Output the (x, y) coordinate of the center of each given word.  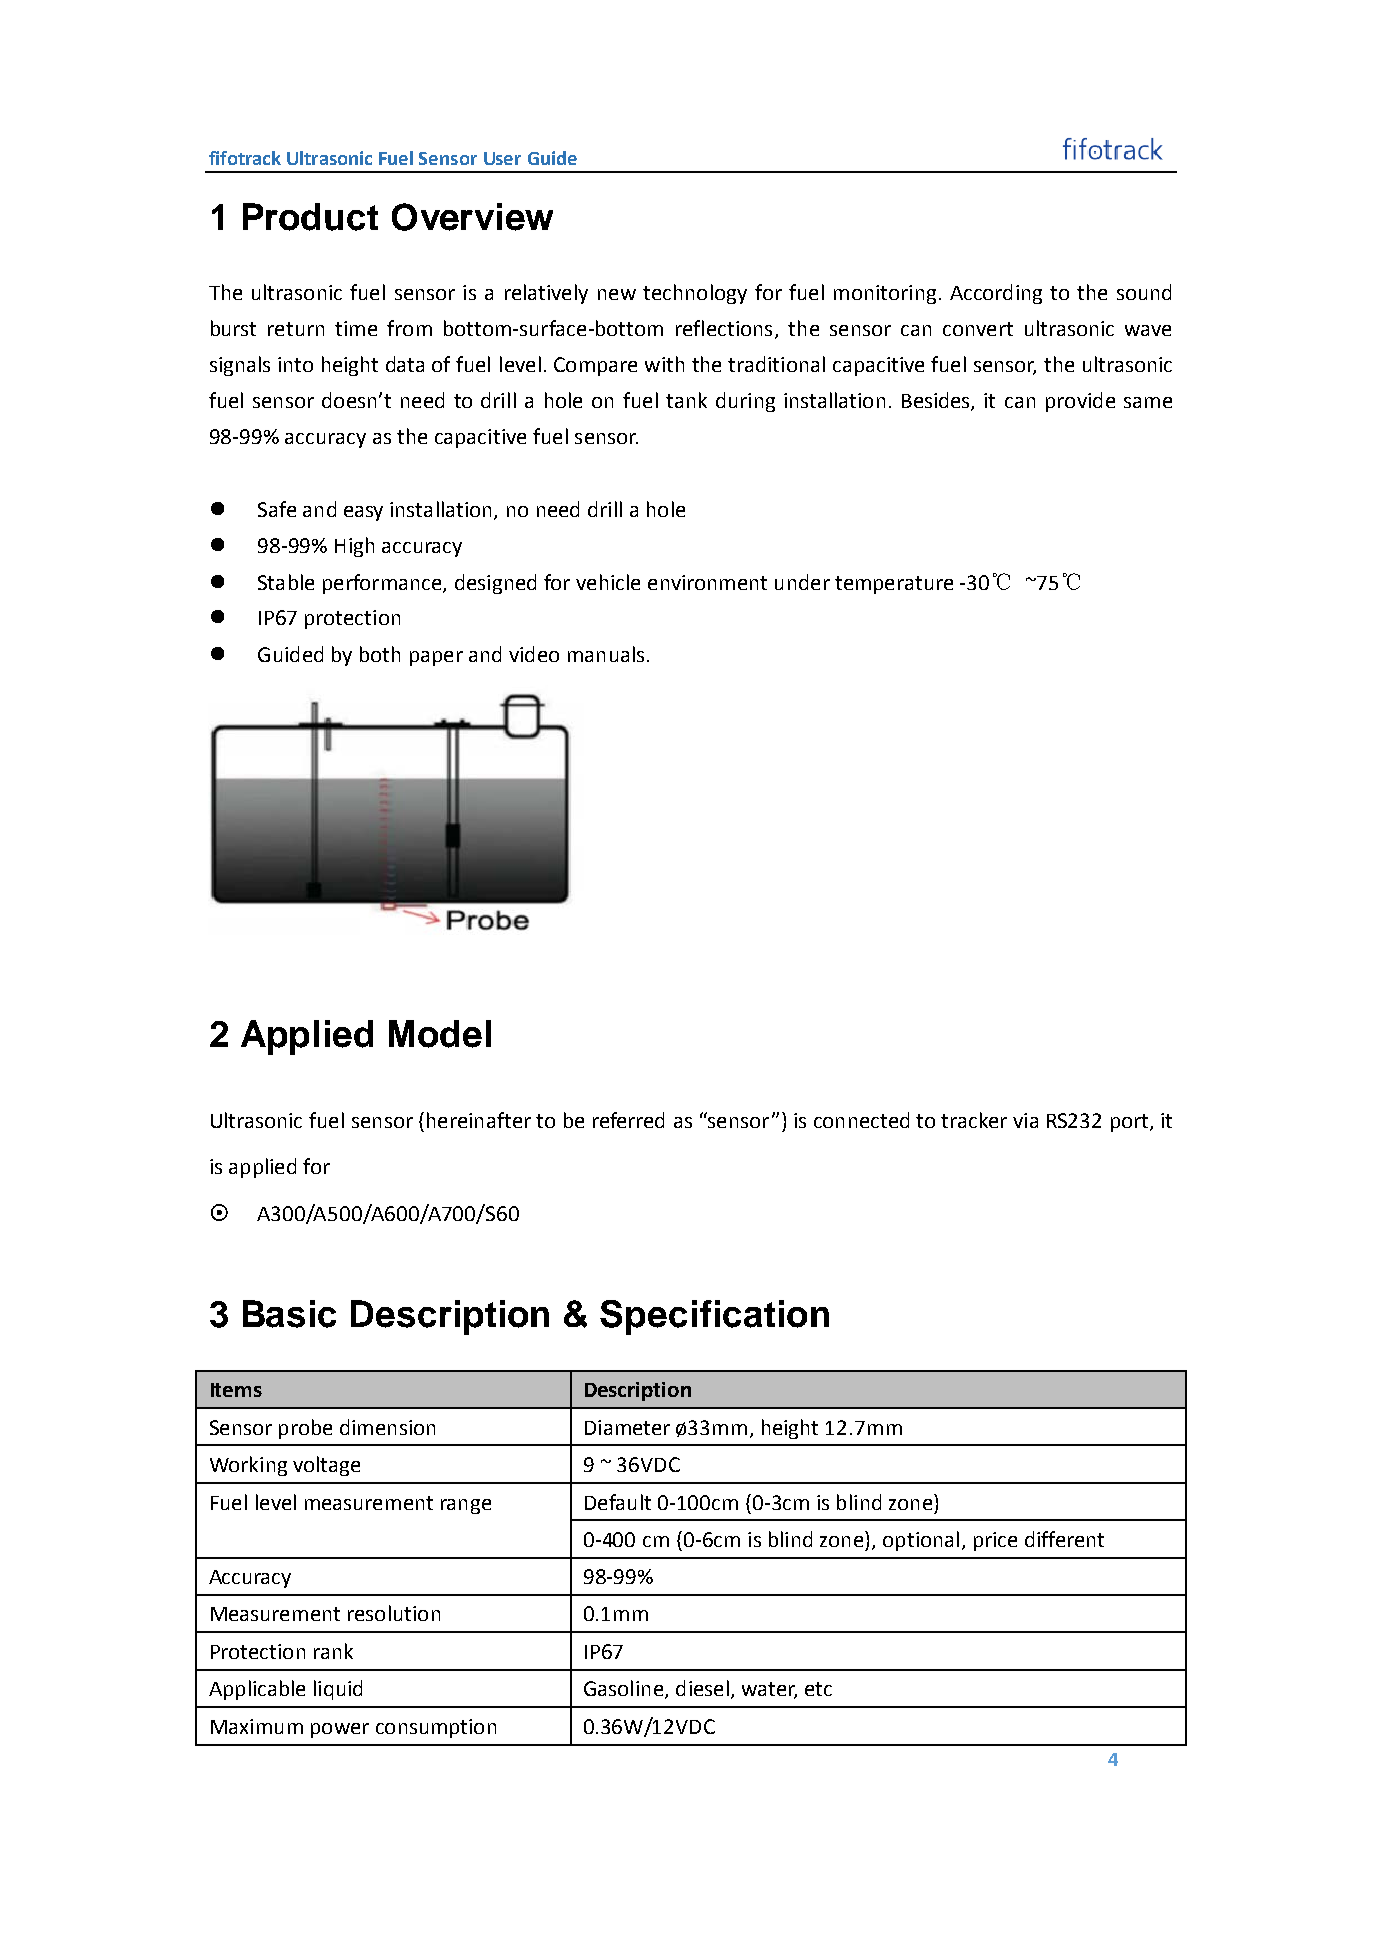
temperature (894, 585)
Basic (289, 1314)
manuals (606, 654)
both (380, 654)
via (1025, 1120)
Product (310, 217)
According (996, 294)
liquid (338, 1690)
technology (695, 294)
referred (628, 1120)
